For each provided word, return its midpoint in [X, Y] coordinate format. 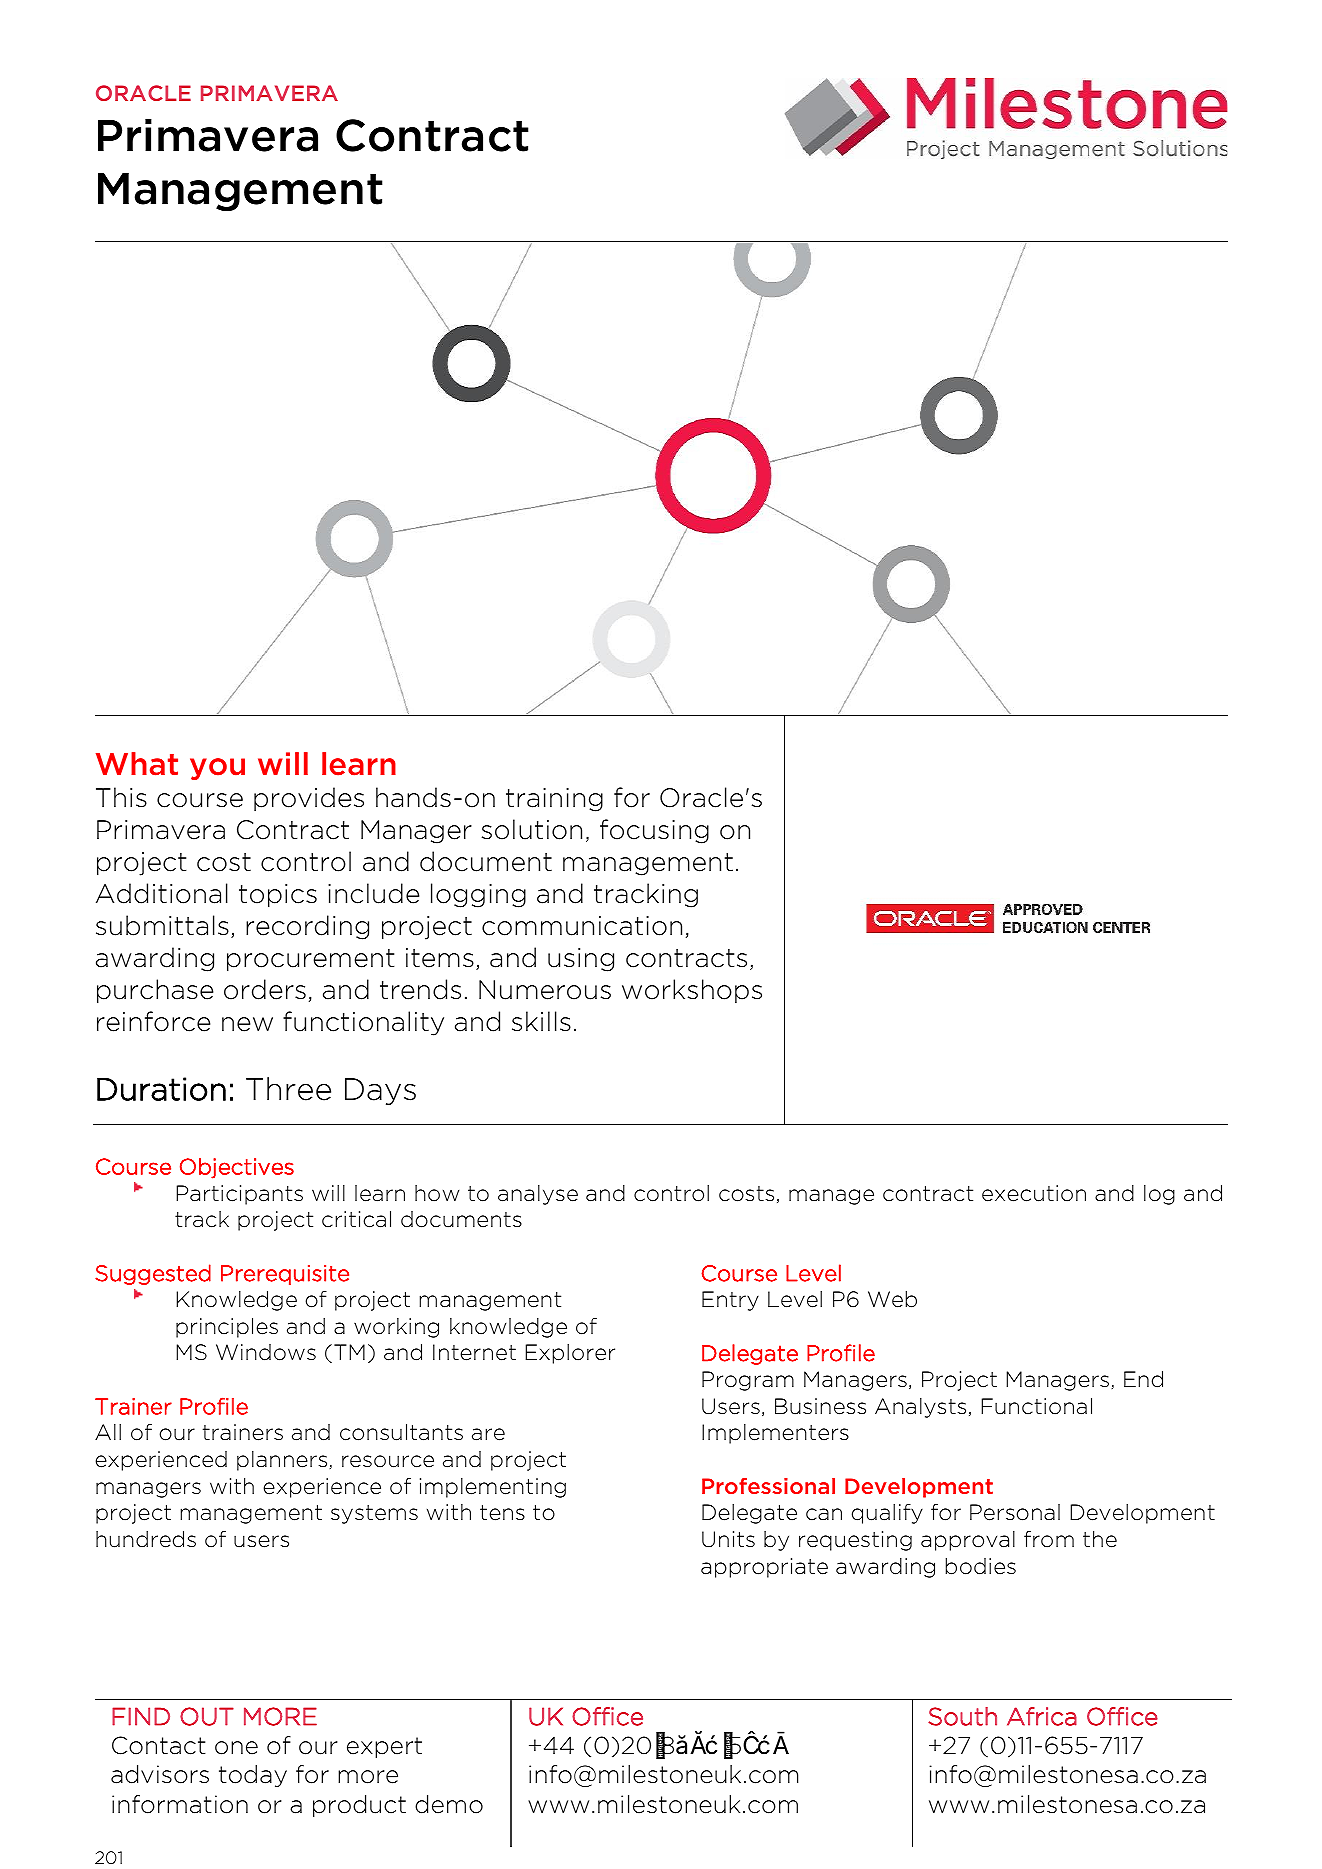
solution [532, 829]
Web [892, 1299]
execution [1034, 1193]
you [217, 769]
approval [968, 1541]
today [253, 1776]
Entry [730, 1301]
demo [449, 1804]
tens [502, 1513]
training [554, 800]
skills [541, 1021]
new [247, 1024]
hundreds [146, 1539]
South [962, 1716]
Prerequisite [285, 1275]
